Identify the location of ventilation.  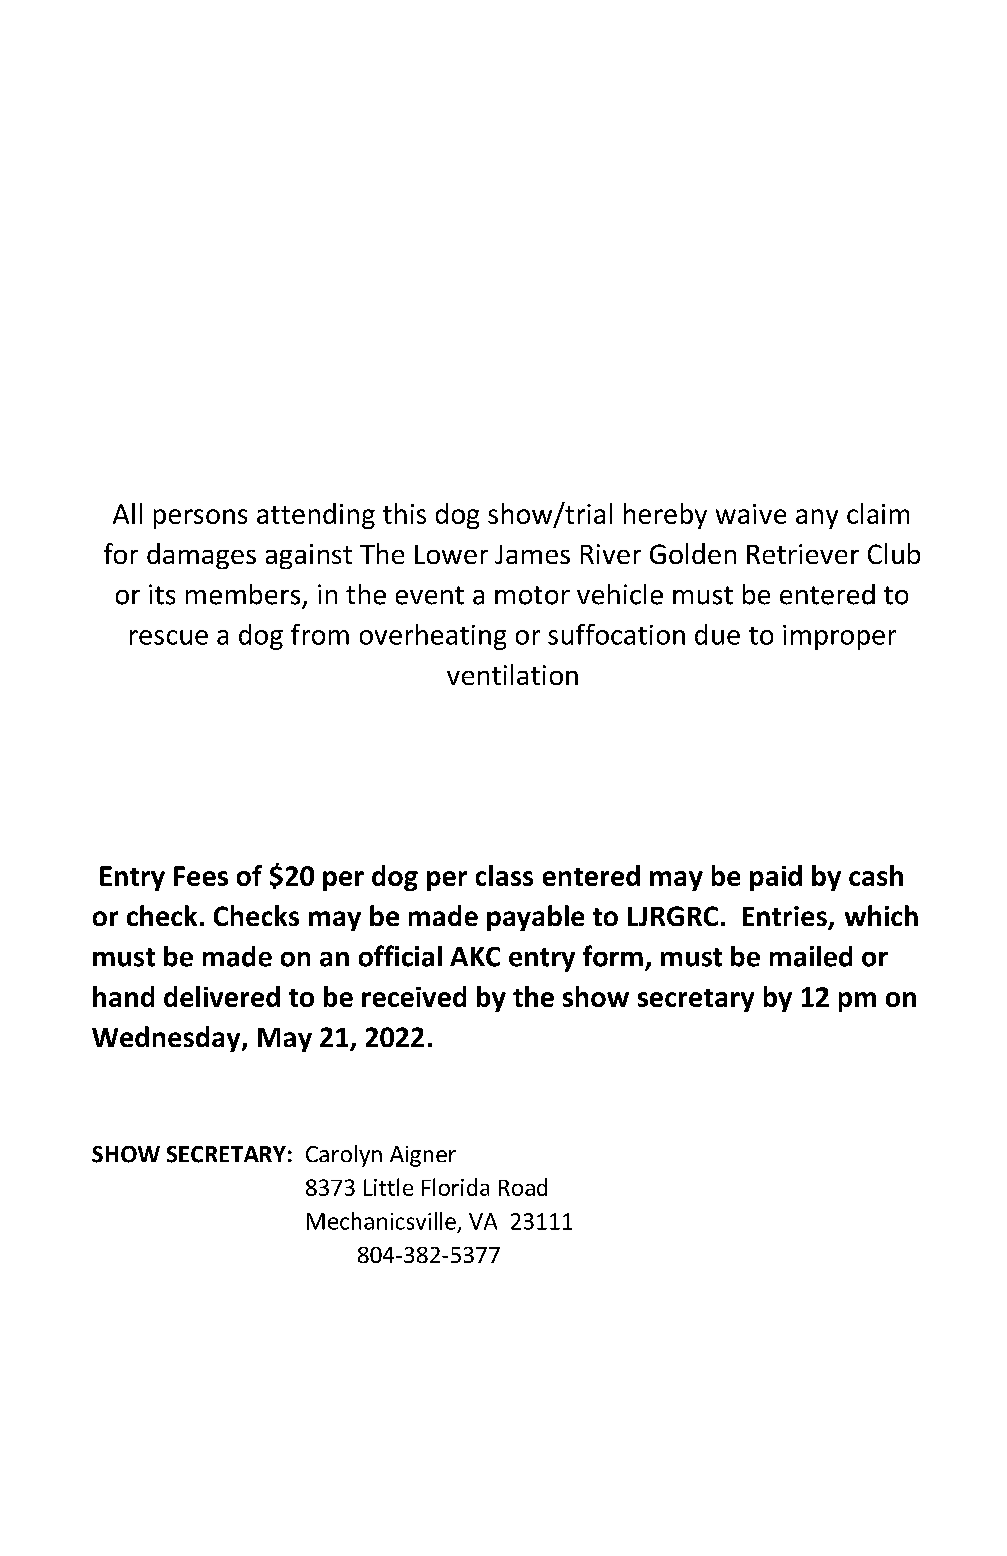
(512, 674).
